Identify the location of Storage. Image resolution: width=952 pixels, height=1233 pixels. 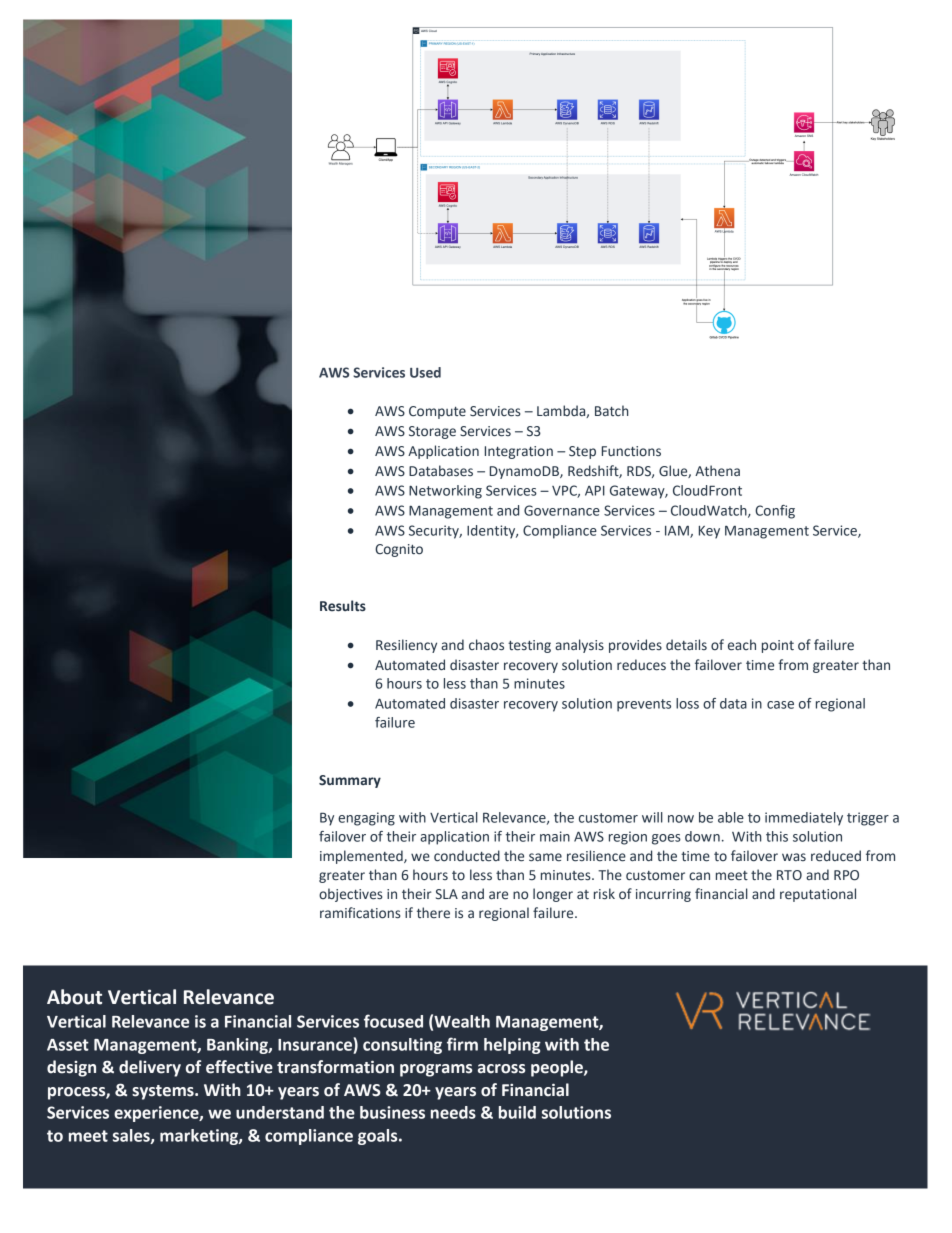
(432, 432).
